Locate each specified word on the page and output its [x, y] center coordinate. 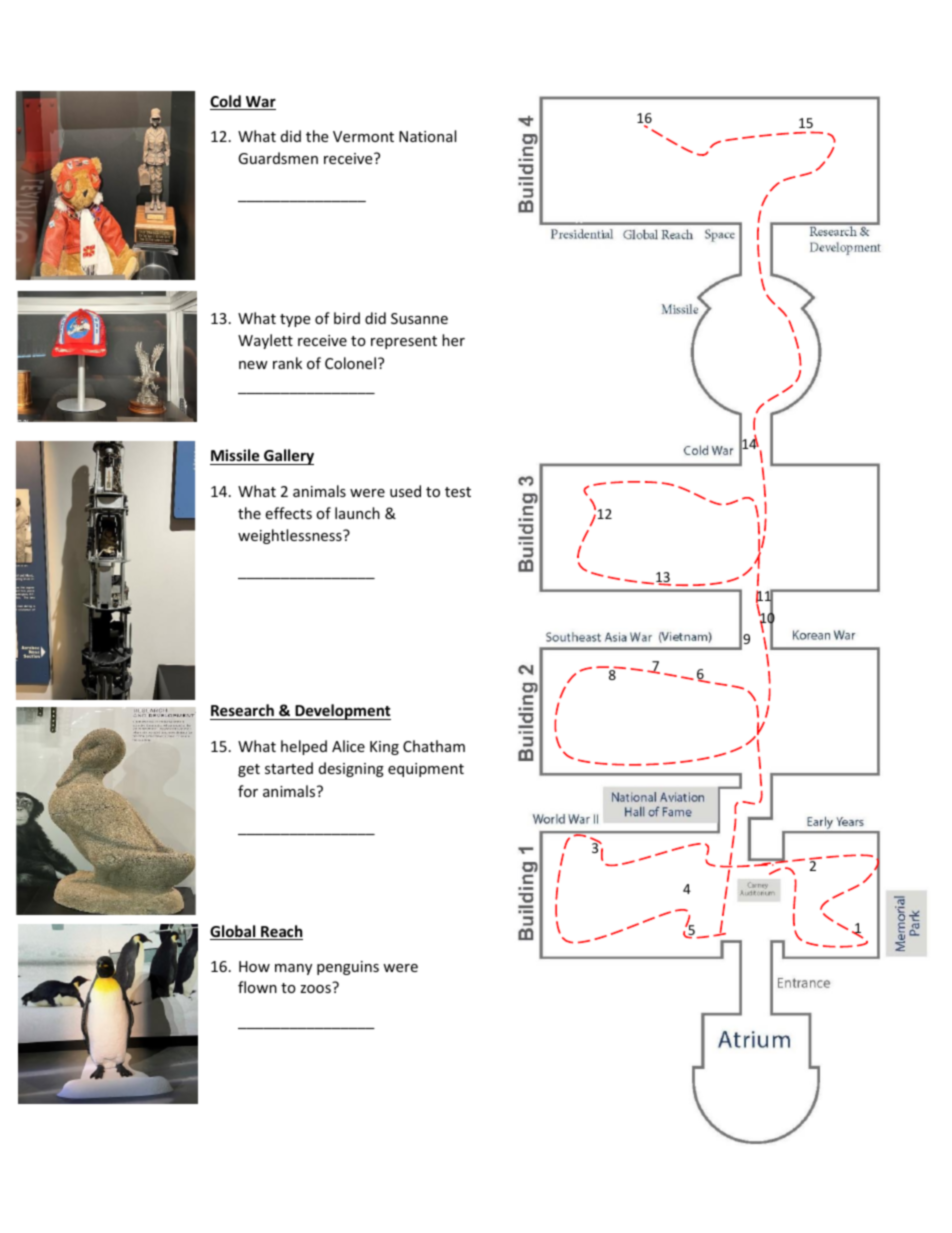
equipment [426, 770]
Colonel [350, 363]
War [260, 103]
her [453, 340]
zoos [315, 989]
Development [342, 712]
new [253, 365]
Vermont [363, 136]
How [254, 966]
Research [243, 712]
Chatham [434, 746]
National [427, 136]
